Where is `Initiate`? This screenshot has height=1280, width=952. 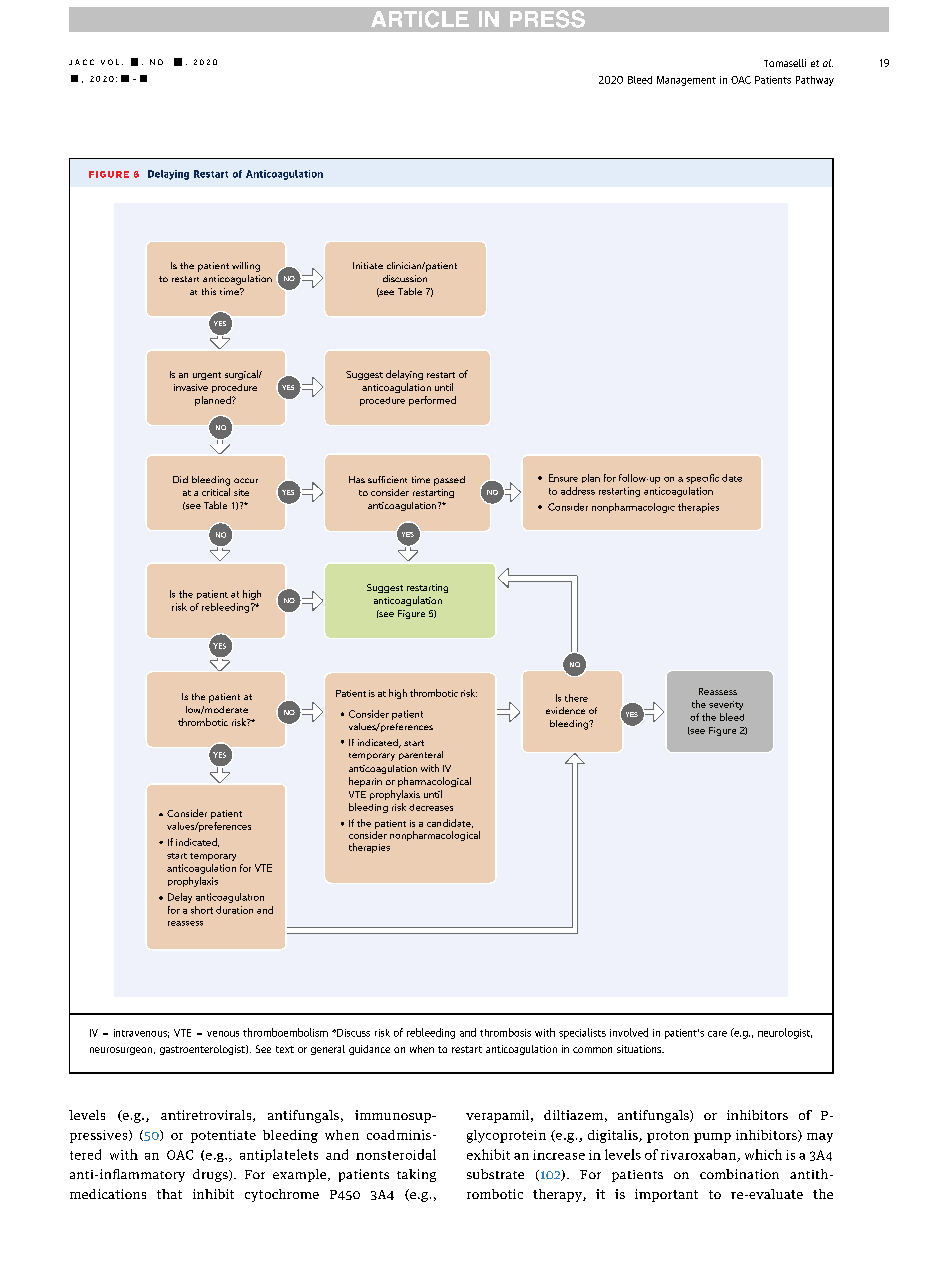 Initiate is located at coordinates (368, 265).
